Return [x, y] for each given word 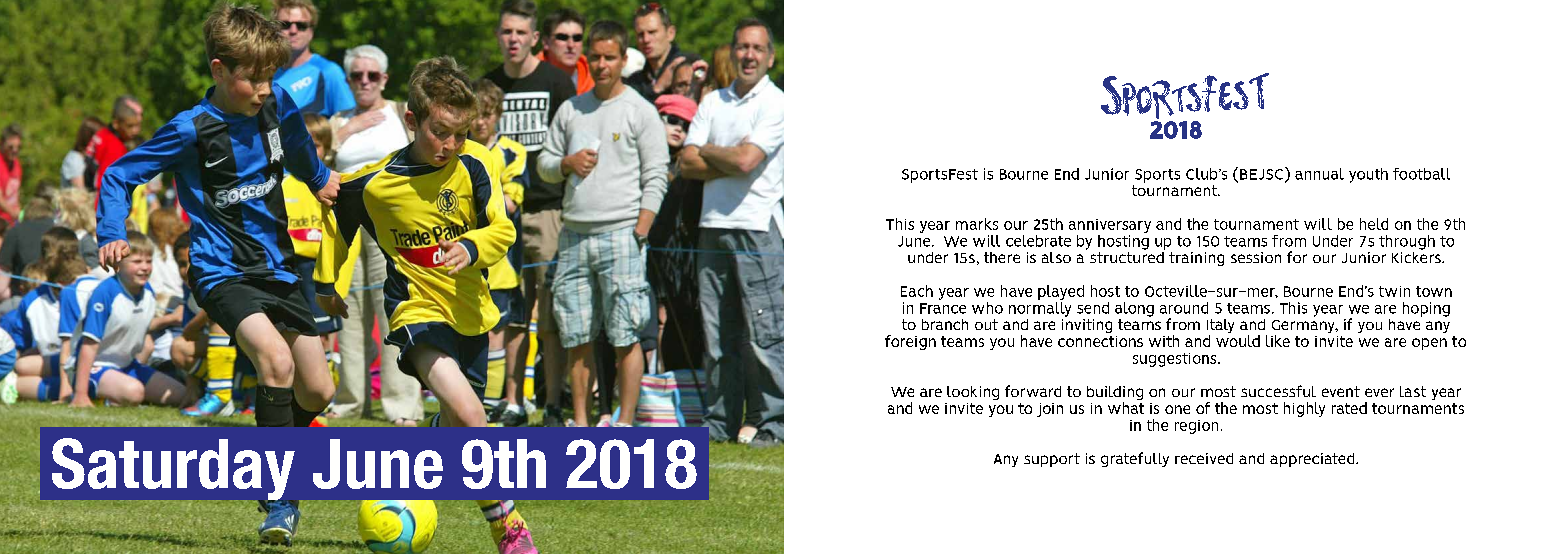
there [1002, 257]
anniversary [1110, 226]
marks [977, 224]
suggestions [1176, 360]
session [1256, 257]
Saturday [172, 470]
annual [1319, 174]
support [1052, 460]
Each [917, 291]
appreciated [1313, 460]
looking [973, 393]
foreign [910, 342]
